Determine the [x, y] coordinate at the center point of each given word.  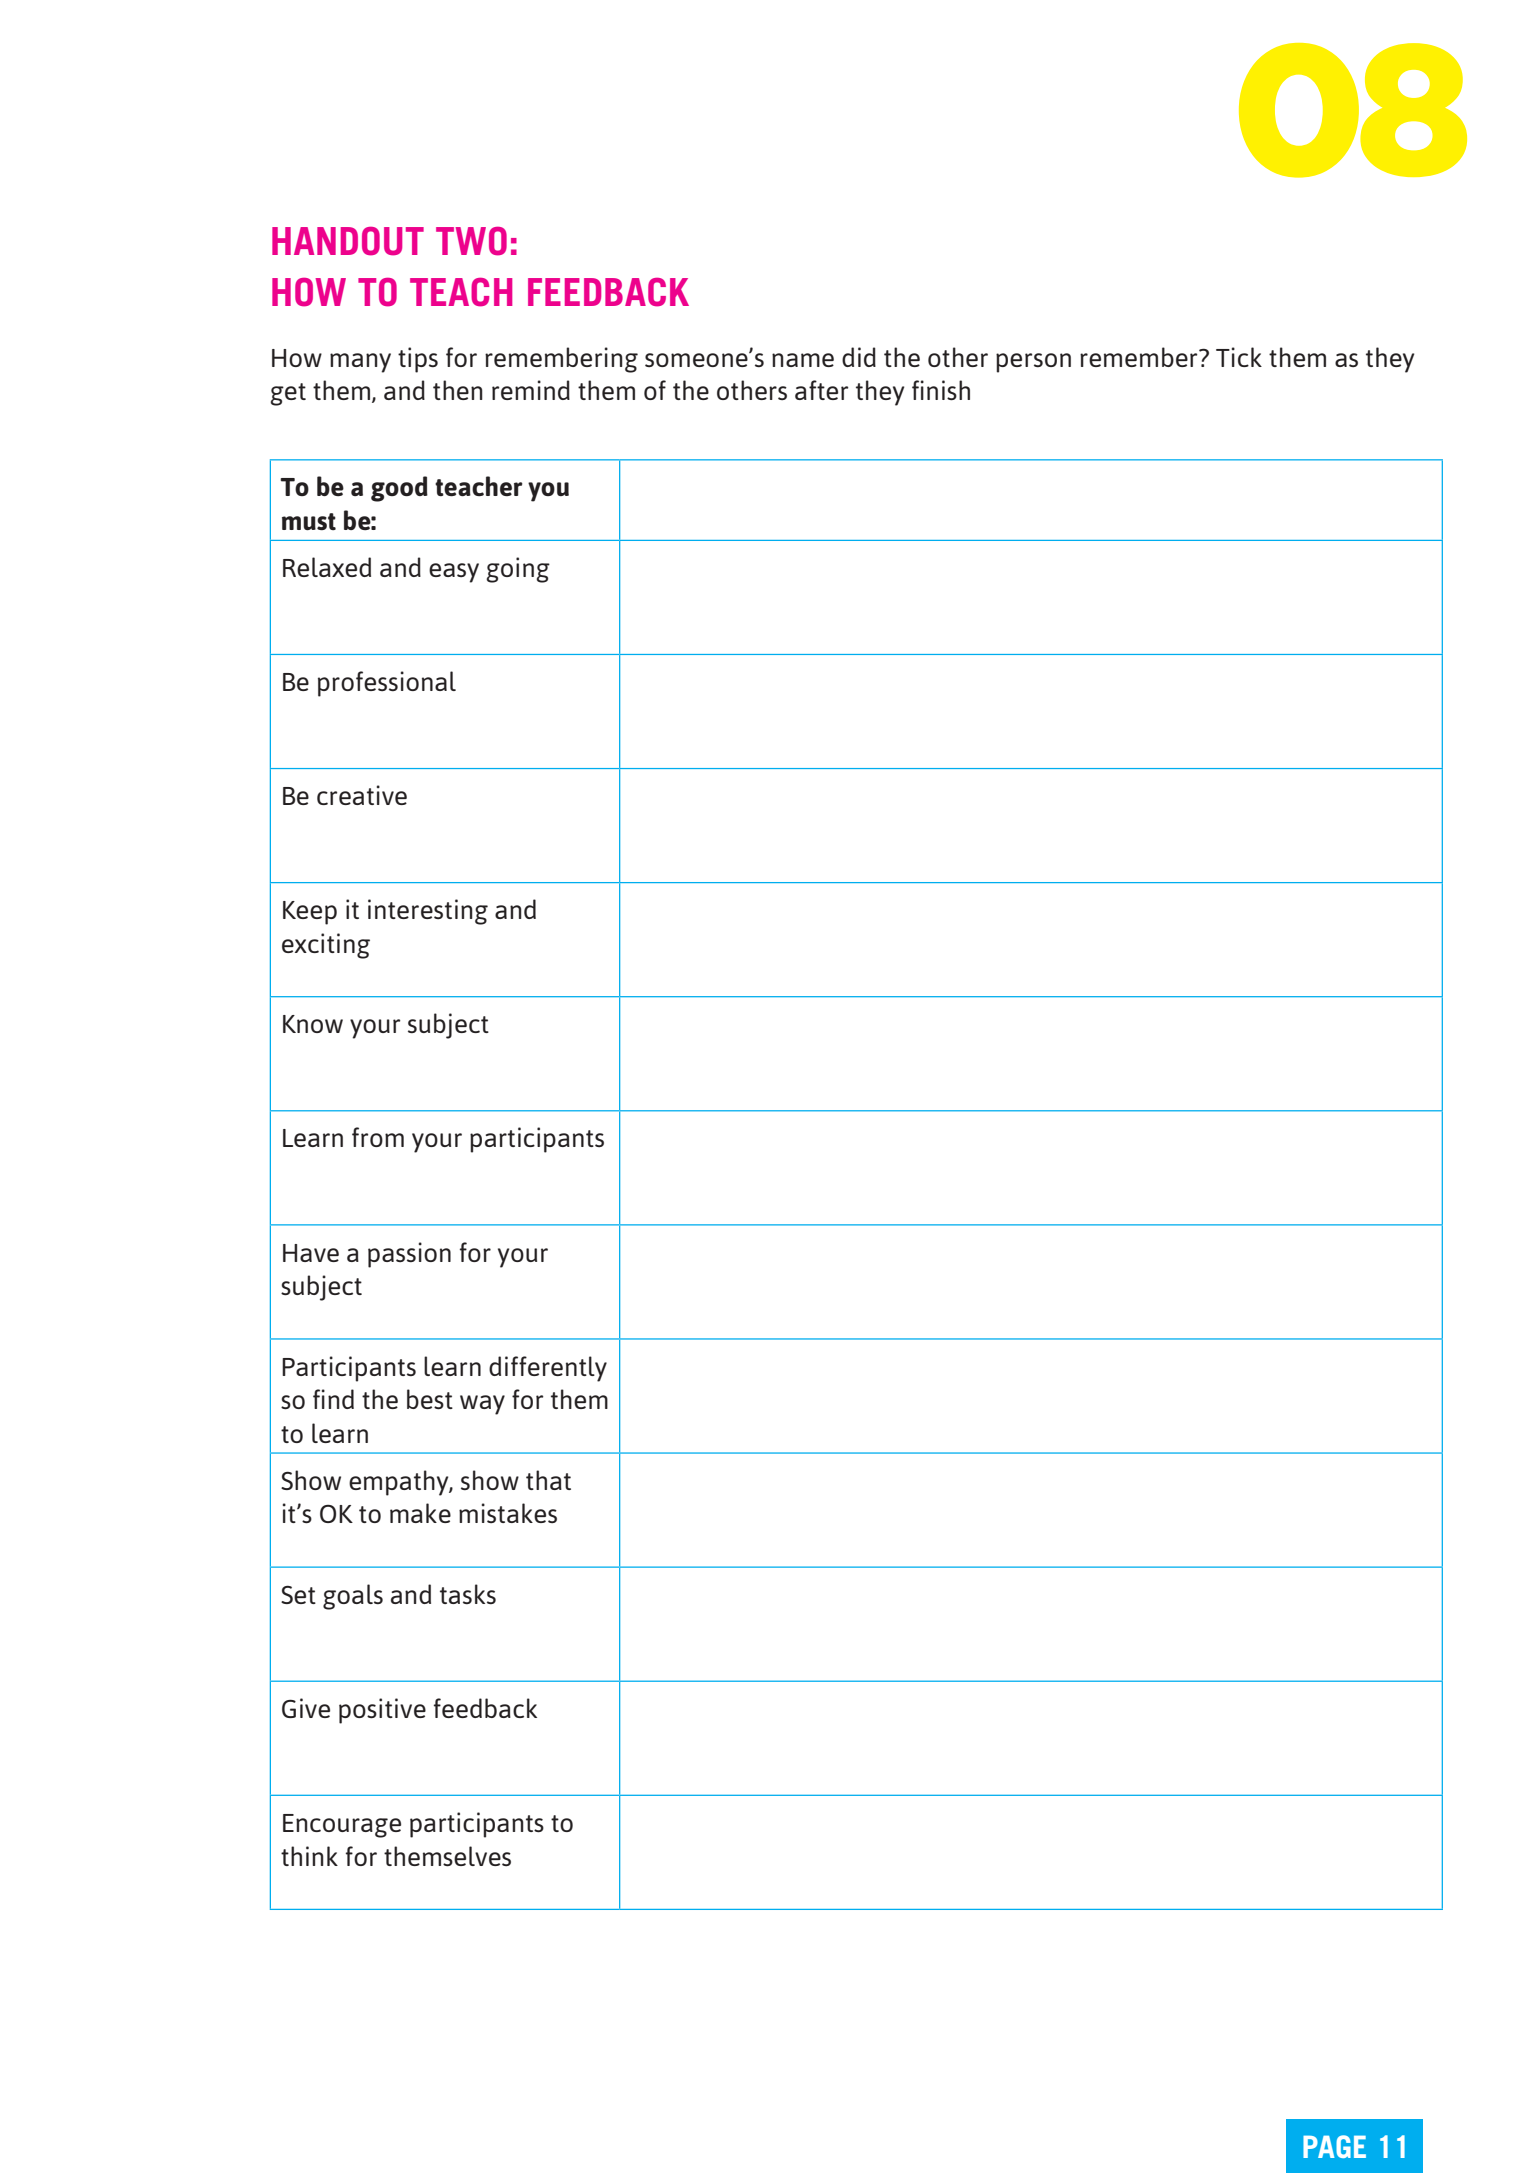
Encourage [342, 1826]
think [309, 1856]
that [548, 1480]
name [803, 360]
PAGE [1334, 2146]
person [1033, 363]
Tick [1239, 357]
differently [548, 1369]
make [420, 1513]
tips [418, 360]
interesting [428, 912]
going [518, 570]
